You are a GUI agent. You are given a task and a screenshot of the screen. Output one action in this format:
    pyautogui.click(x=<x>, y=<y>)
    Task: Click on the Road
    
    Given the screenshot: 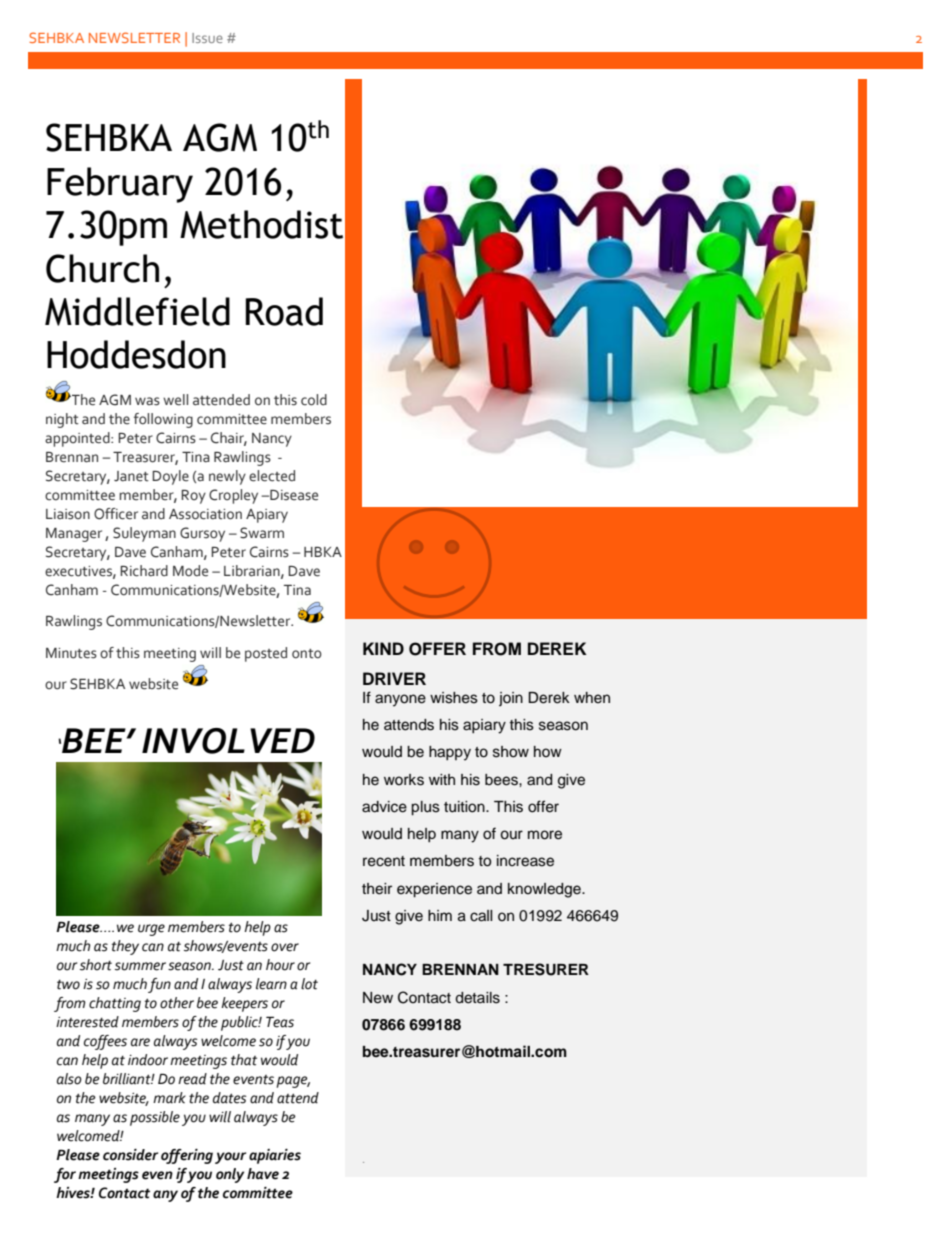 What is the action you would take?
    pyautogui.click(x=284, y=311)
